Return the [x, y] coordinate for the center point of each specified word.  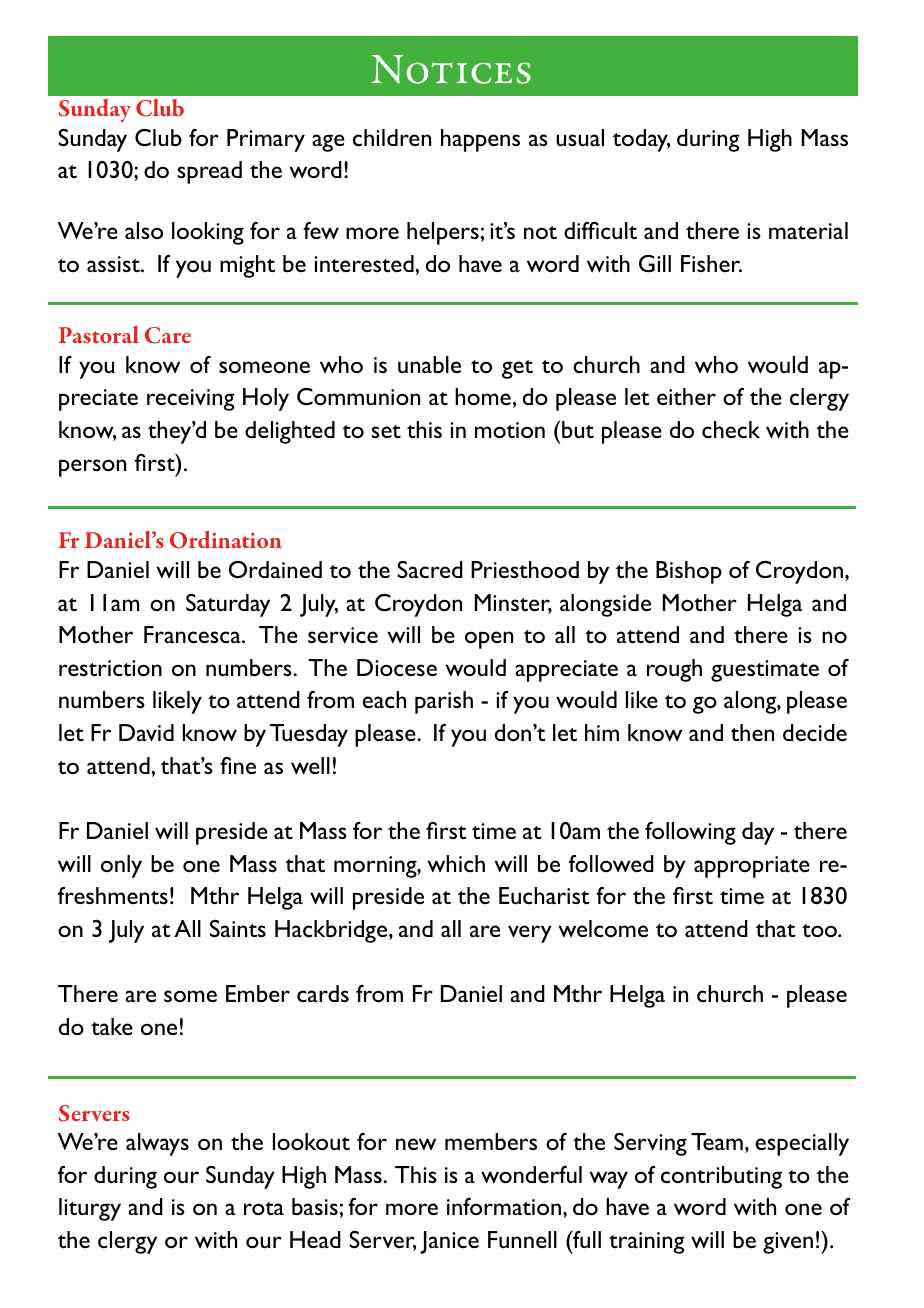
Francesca [193, 634]
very [530, 934]
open [489, 640]
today [641, 140]
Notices [451, 69]
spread [209, 172]
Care [168, 335]
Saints [238, 928]
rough [674, 670]
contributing [721, 1177]
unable [429, 364]
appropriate [752, 867]
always [157, 1144]
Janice [449, 1242]
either [686, 396]
